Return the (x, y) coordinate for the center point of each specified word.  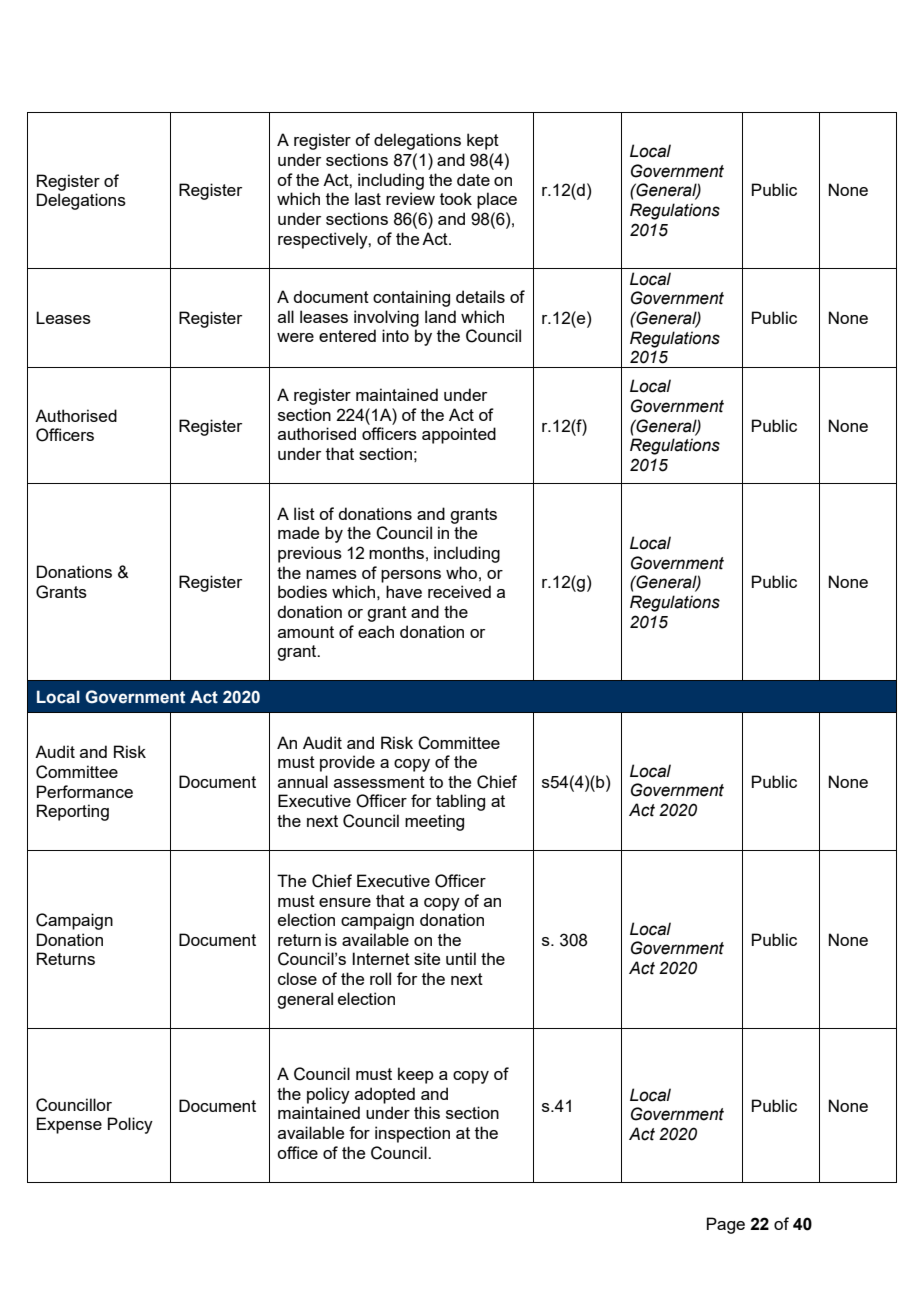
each (376, 631)
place (497, 200)
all (286, 316)
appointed (459, 435)
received (459, 591)
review (410, 198)
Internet (381, 958)
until (461, 958)
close (297, 978)
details (480, 296)
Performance (85, 791)
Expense (69, 1125)
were (295, 337)
